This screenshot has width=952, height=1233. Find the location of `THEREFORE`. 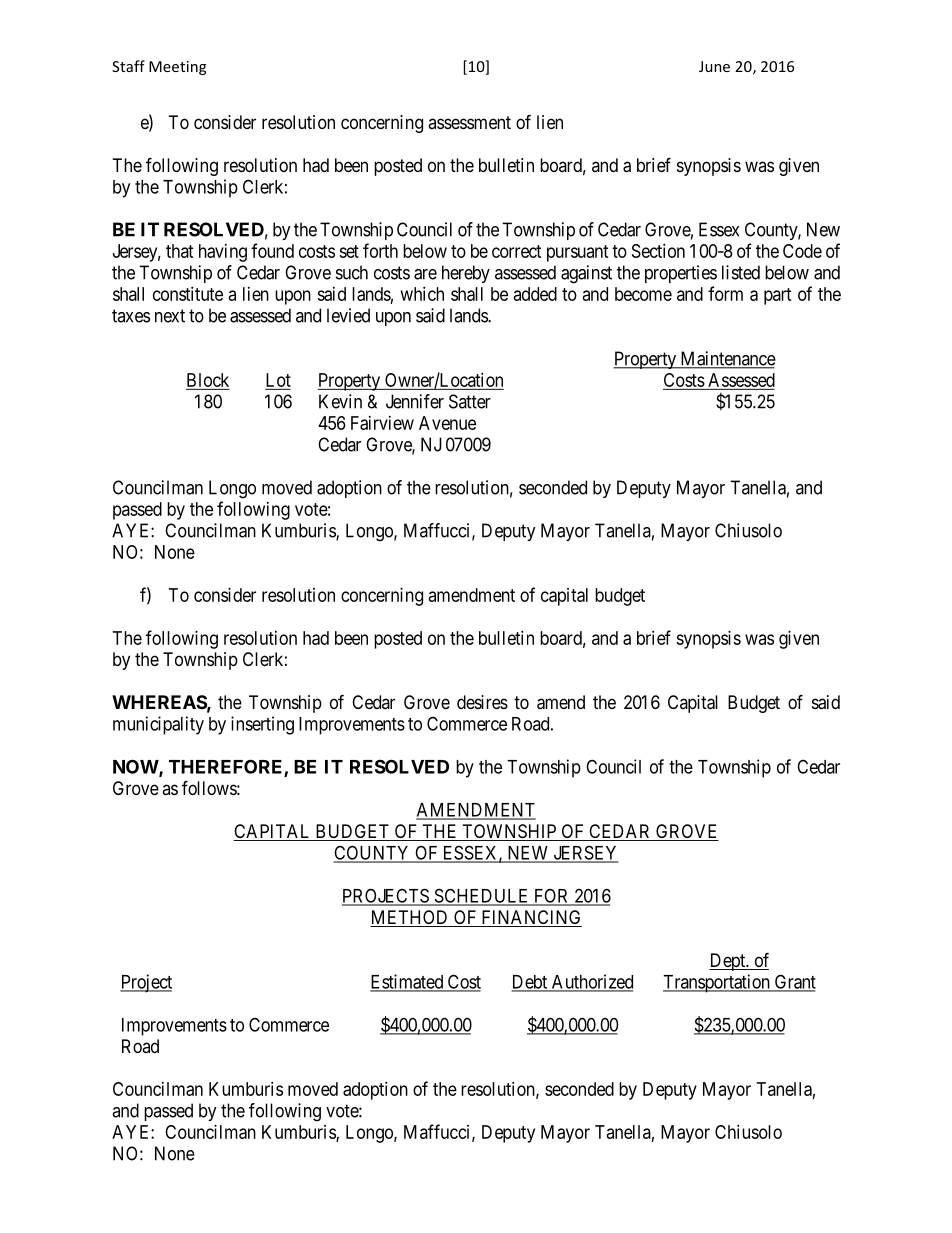

THEREFORE is located at coordinates (227, 767).
